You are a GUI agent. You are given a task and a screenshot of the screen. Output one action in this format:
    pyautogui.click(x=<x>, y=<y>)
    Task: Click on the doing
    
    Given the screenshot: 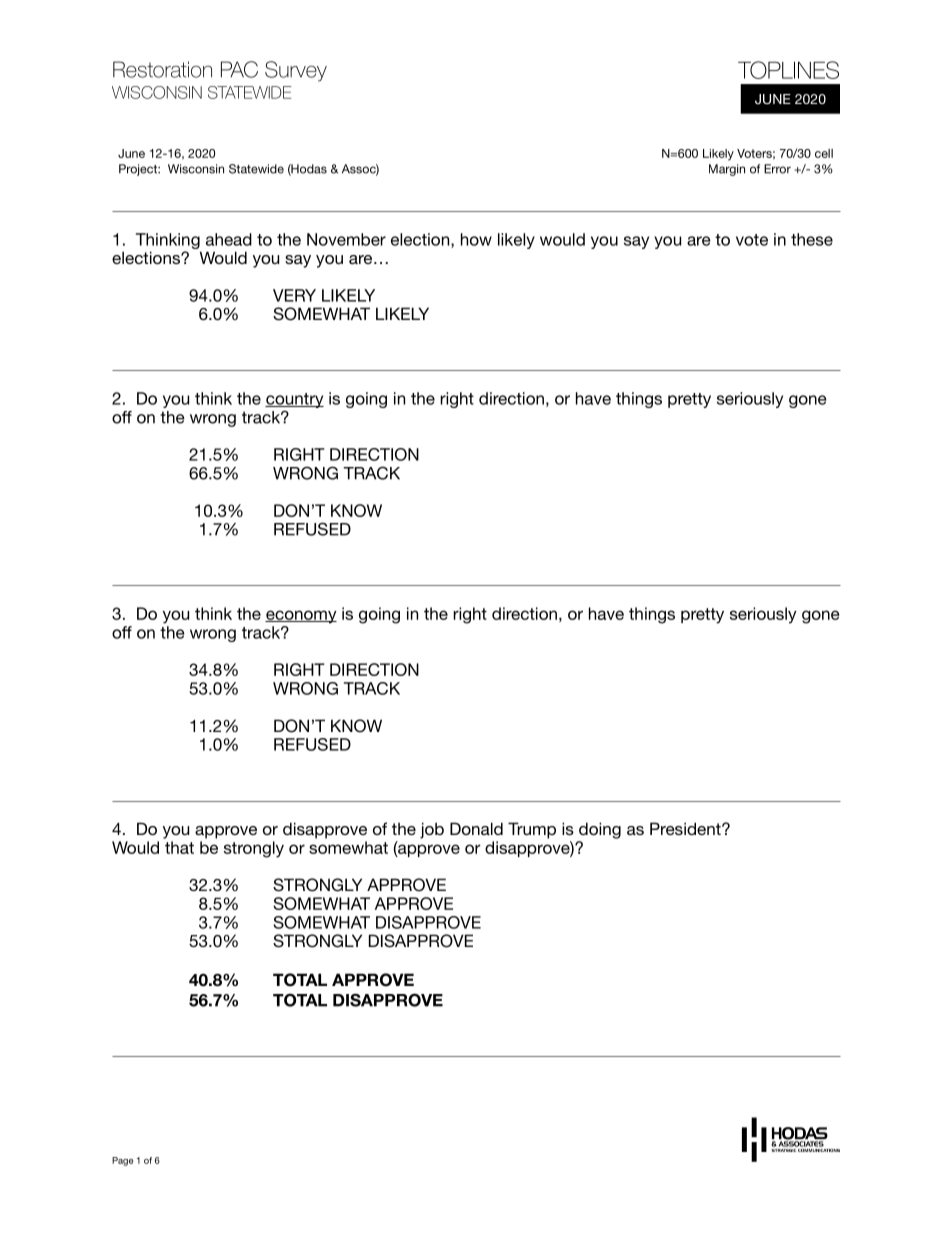 What is the action you would take?
    pyautogui.click(x=600, y=830)
